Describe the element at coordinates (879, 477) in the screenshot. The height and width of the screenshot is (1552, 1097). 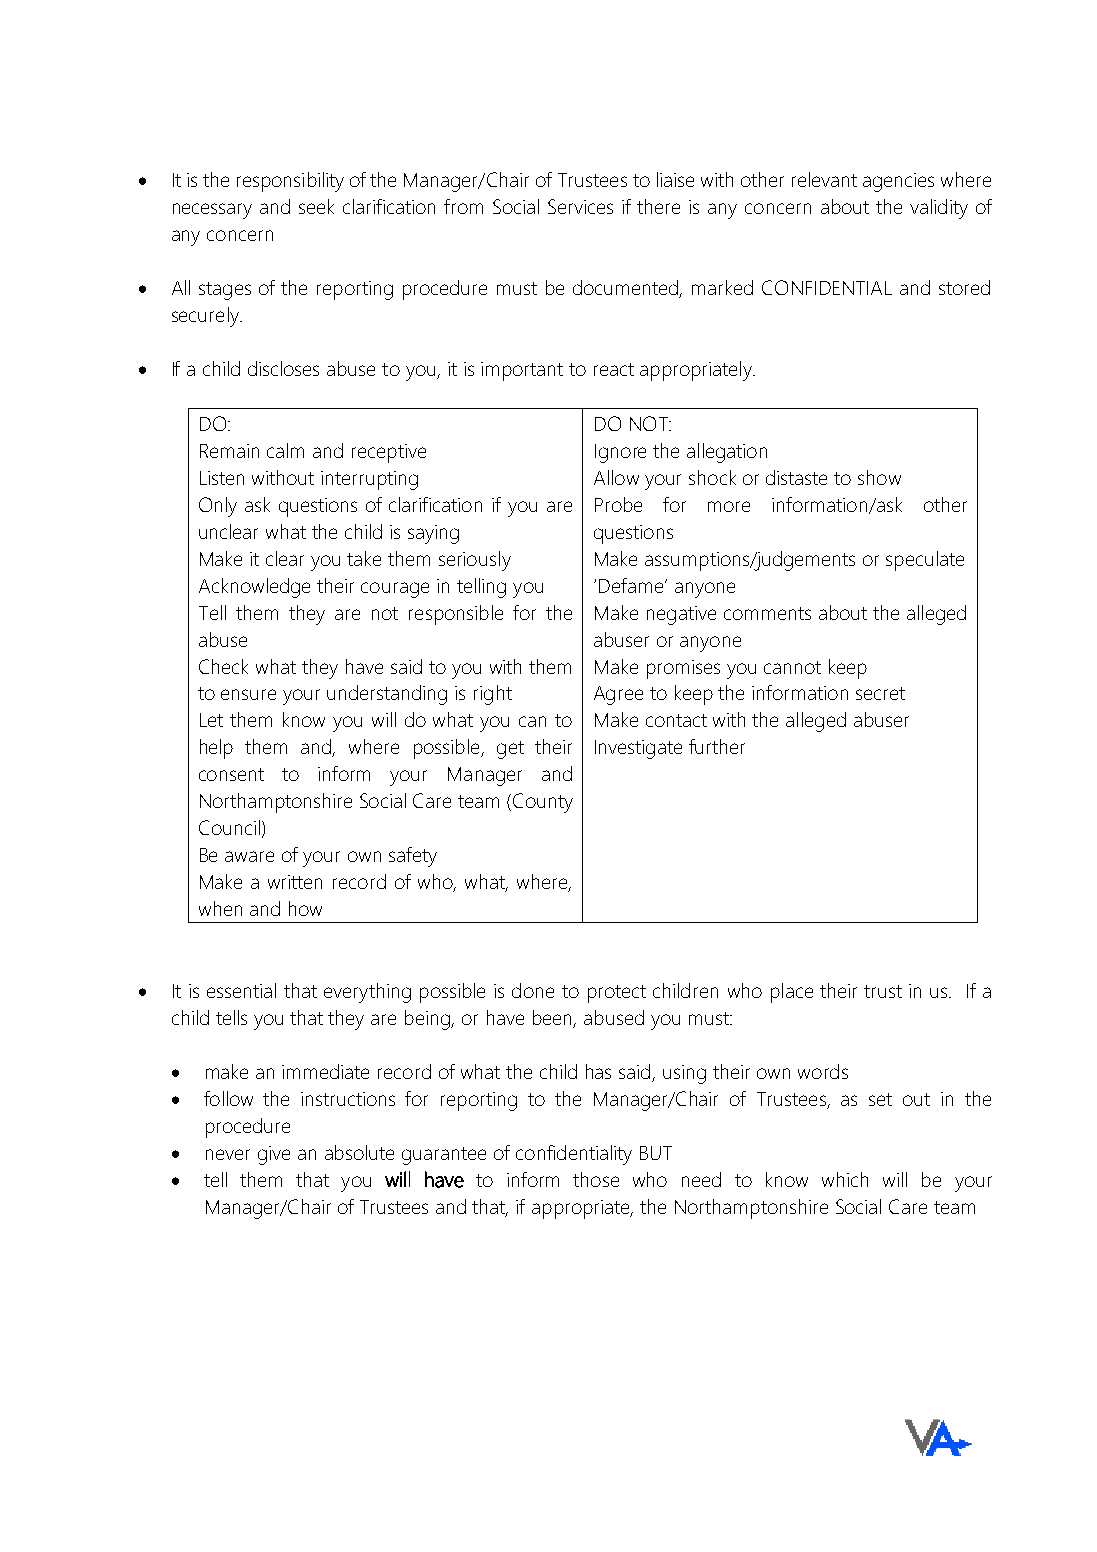
I see `show` at that location.
